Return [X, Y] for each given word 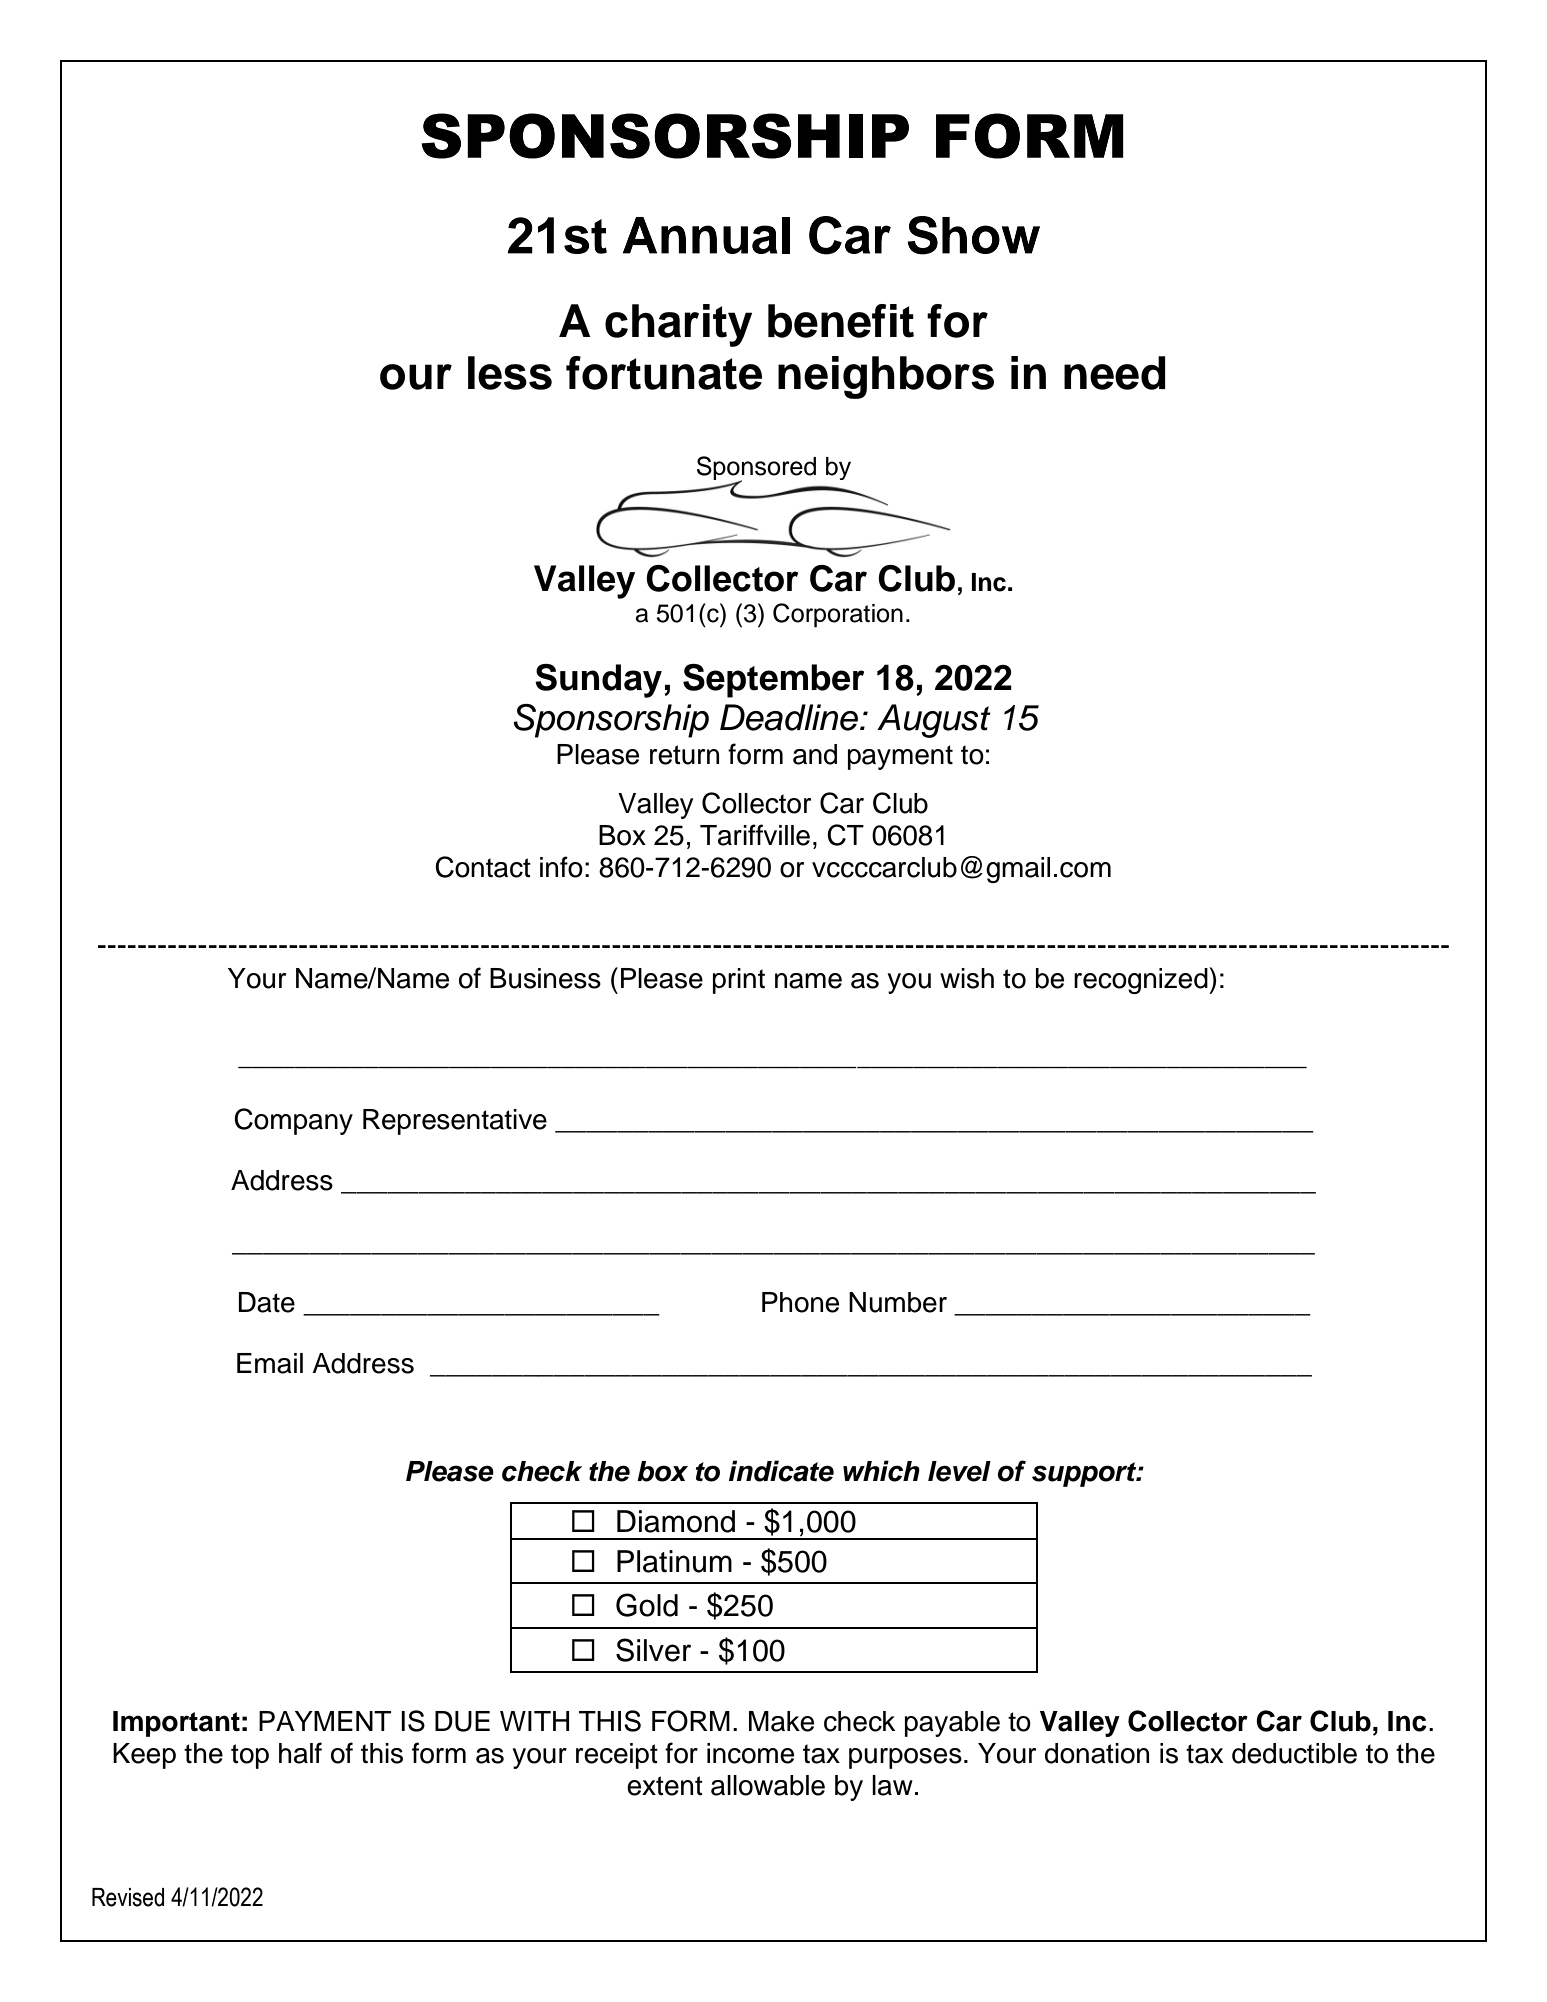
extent [665, 1786]
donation [1097, 1753]
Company [293, 1121]
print [739, 981]
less [510, 373]
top [250, 1756]
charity [678, 325]
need [1115, 373]
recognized [1142, 981]
